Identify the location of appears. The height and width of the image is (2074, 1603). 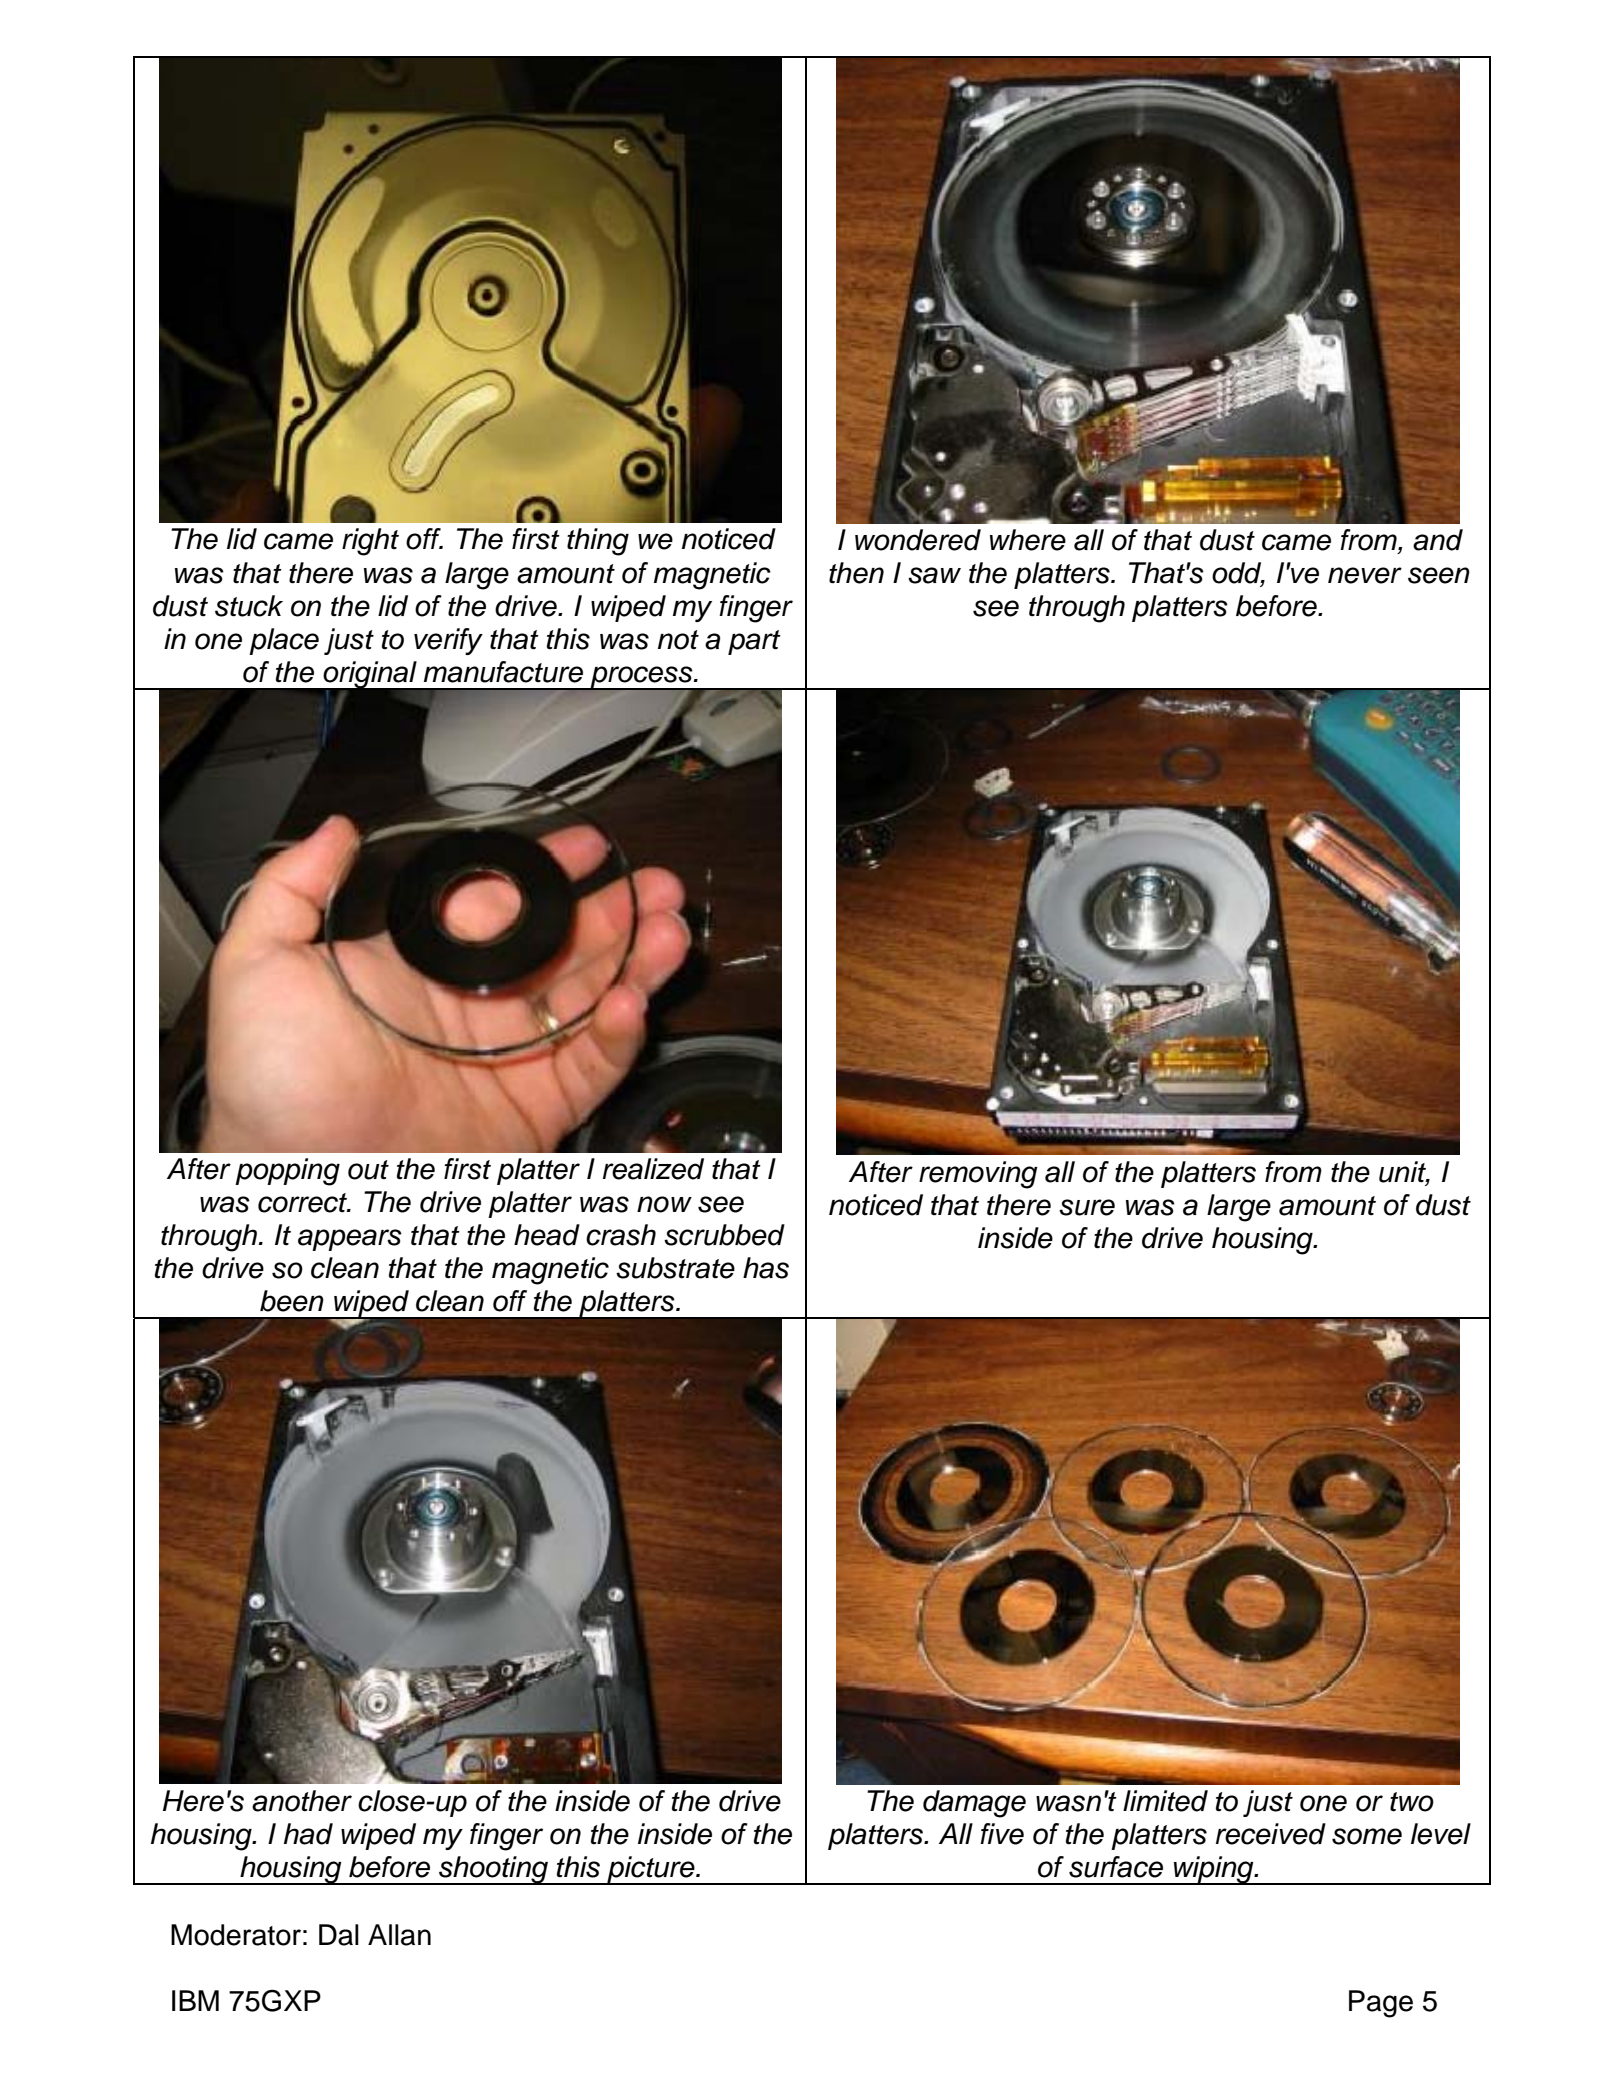
(350, 1240).
